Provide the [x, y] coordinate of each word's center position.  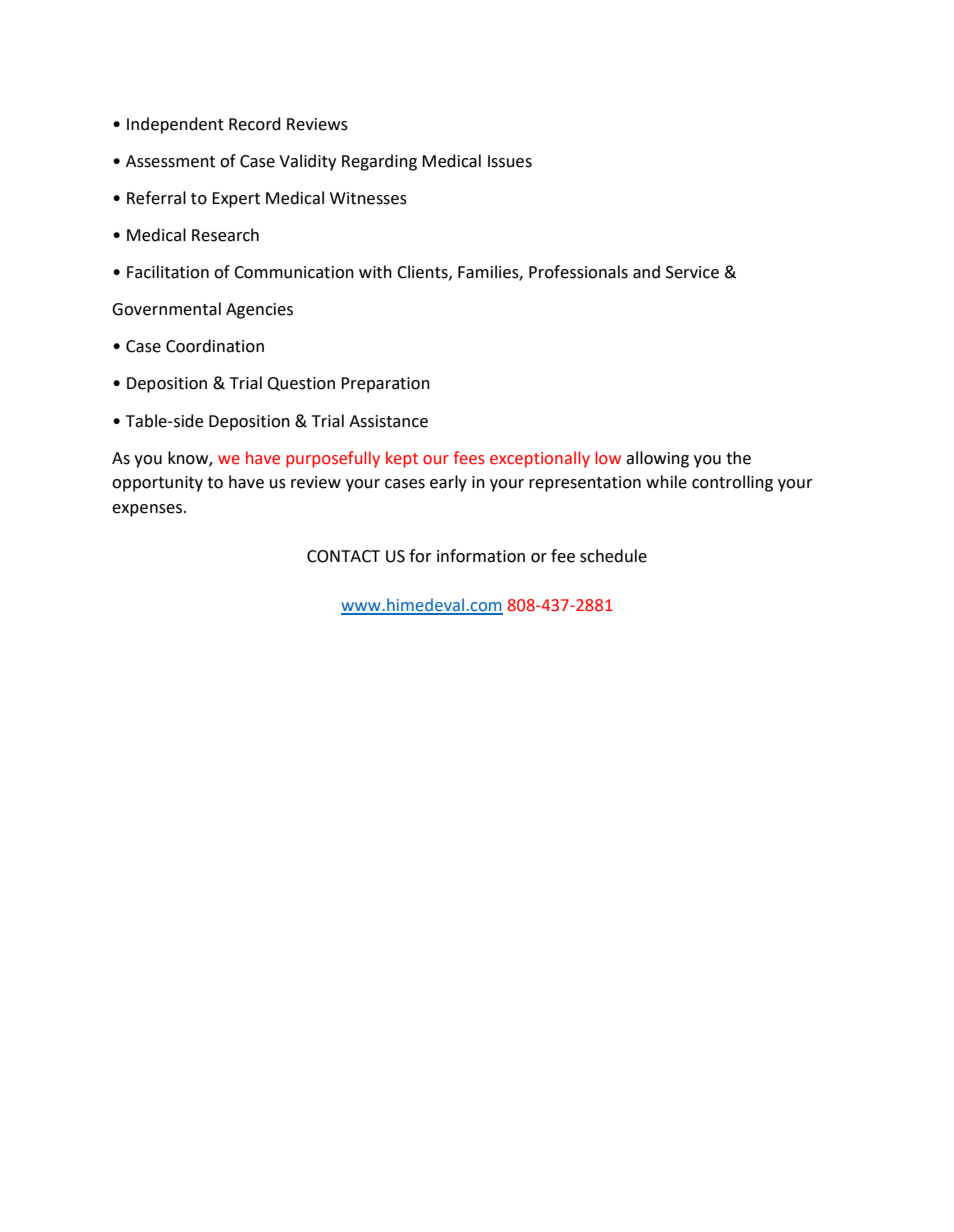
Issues [510, 161]
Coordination [215, 346]
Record [255, 124]
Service [692, 272]
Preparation [385, 385]
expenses [148, 510]
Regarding [379, 162]
